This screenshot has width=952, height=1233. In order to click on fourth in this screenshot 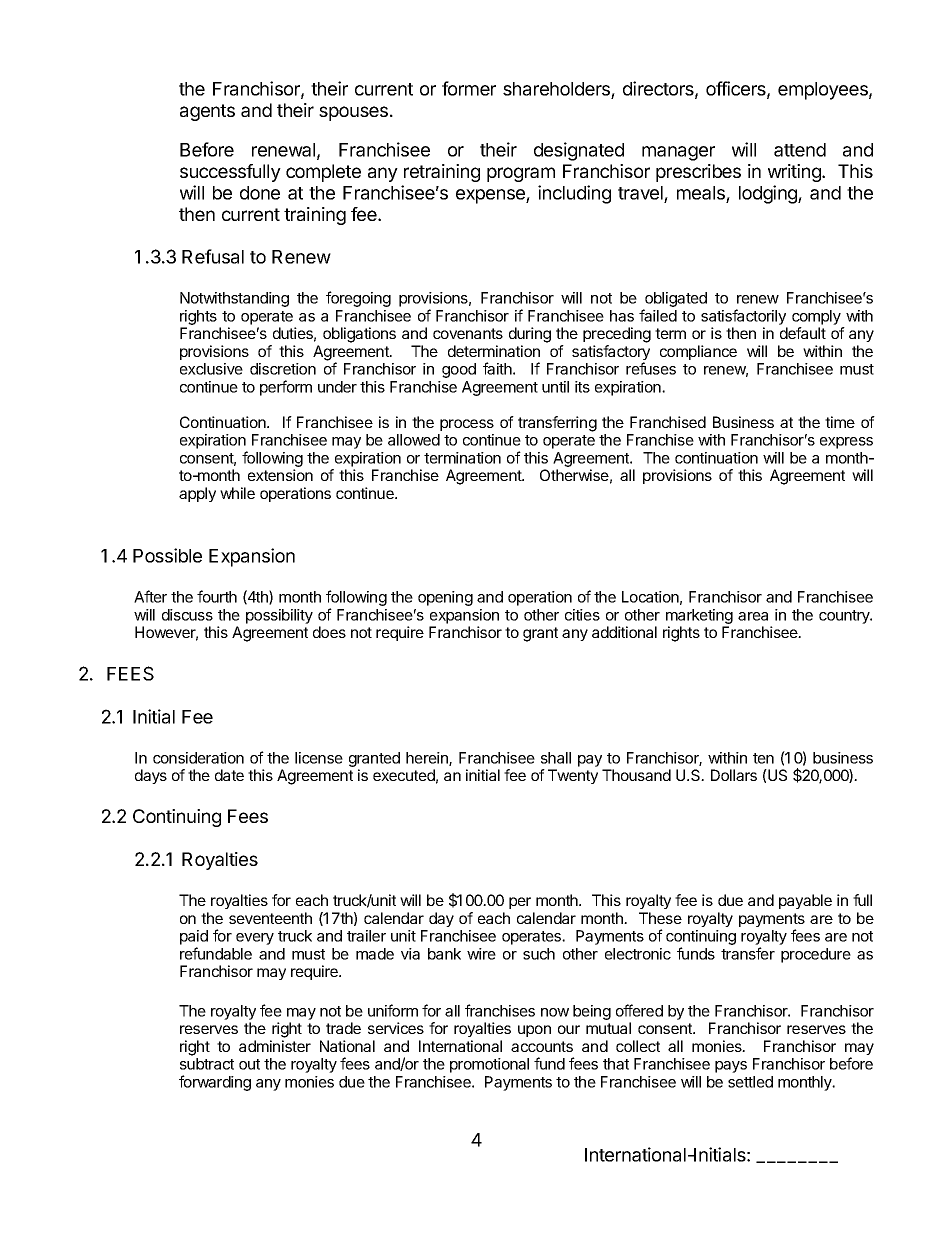, I will do `click(217, 596)`.
